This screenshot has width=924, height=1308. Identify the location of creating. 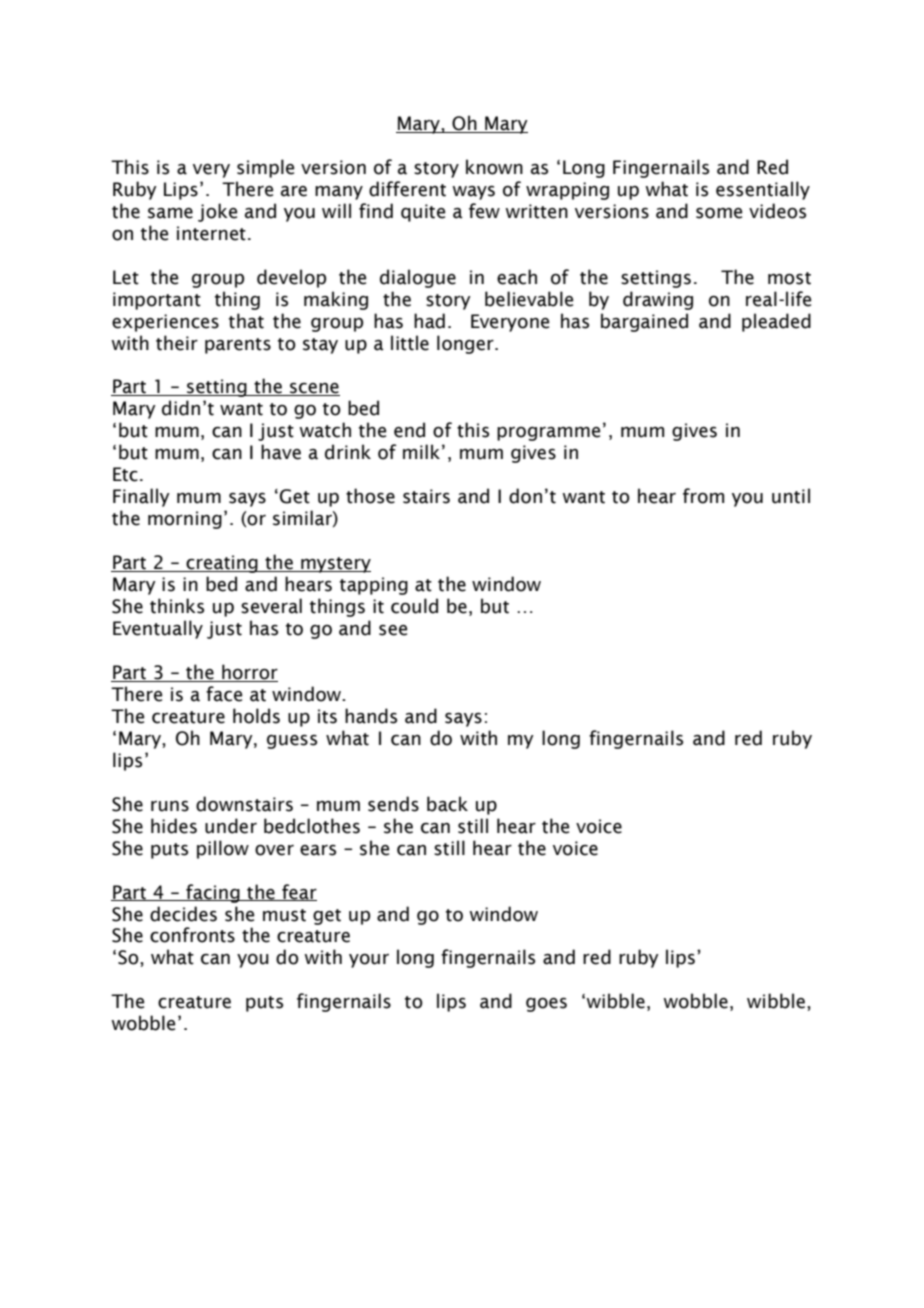
(222, 564).
